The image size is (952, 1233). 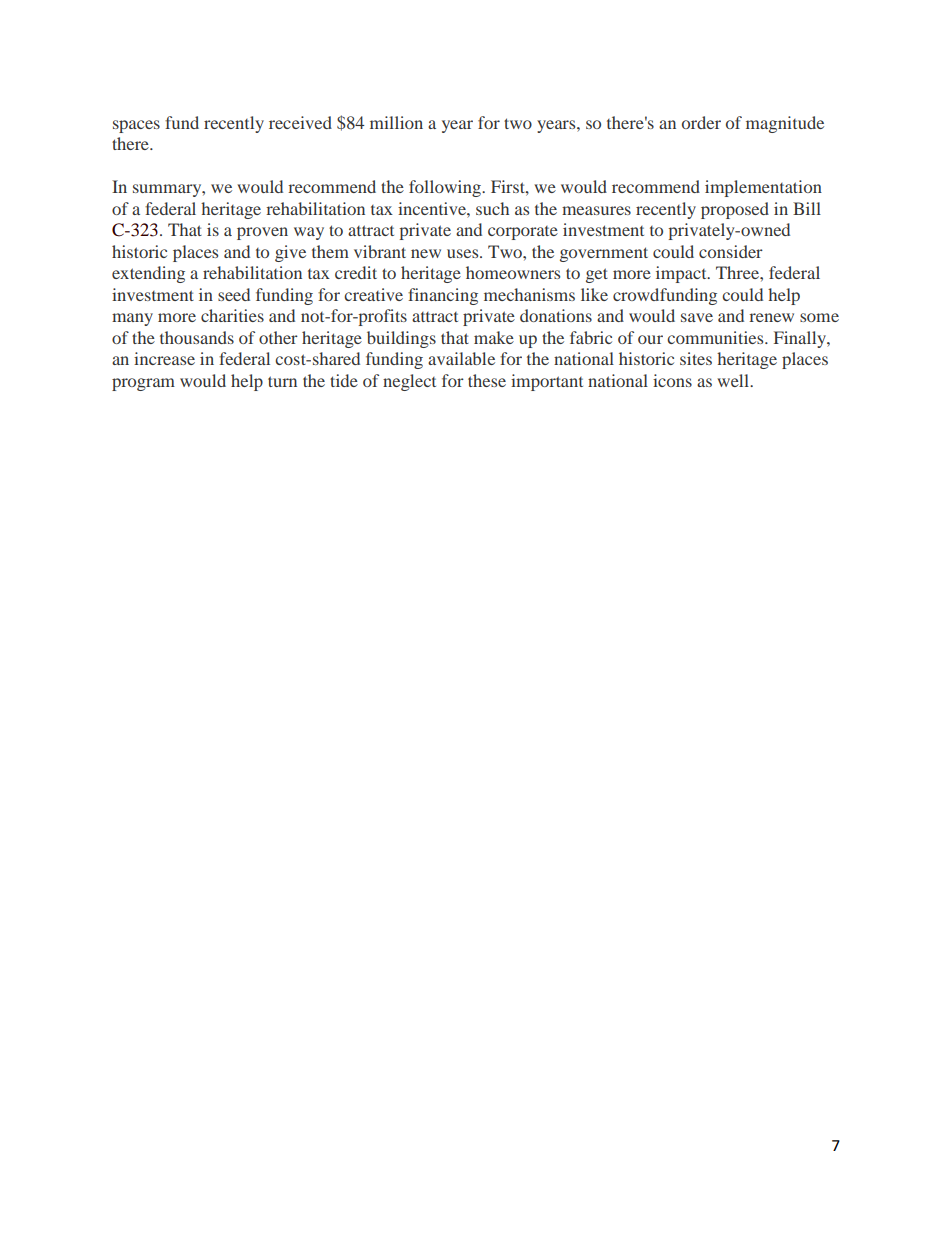 What do you see at coordinates (234, 294) in the document?
I see `seed` at bounding box center [234, 294].
